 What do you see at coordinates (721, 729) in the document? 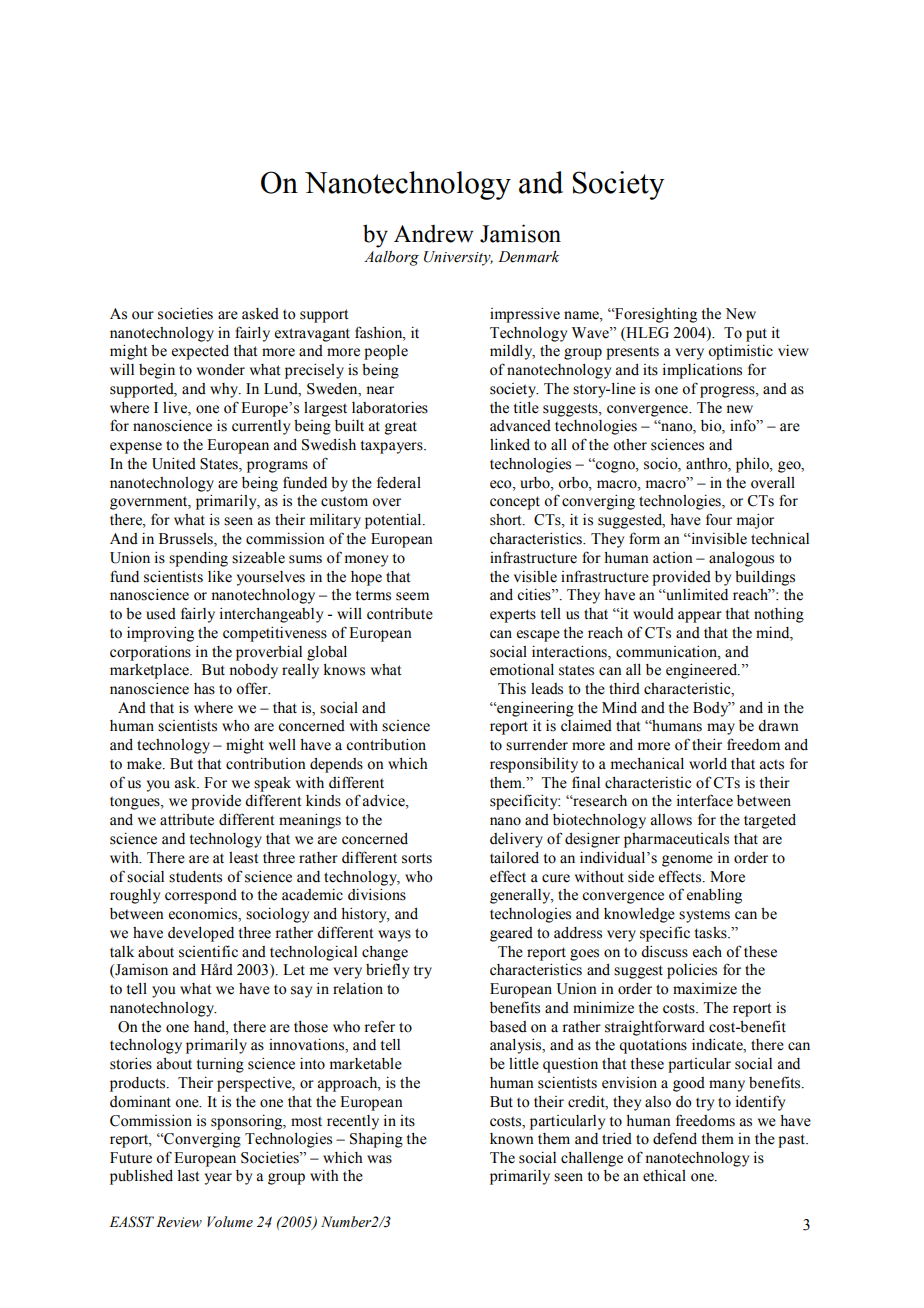
I see `may` at bounding box center [721, 729].
